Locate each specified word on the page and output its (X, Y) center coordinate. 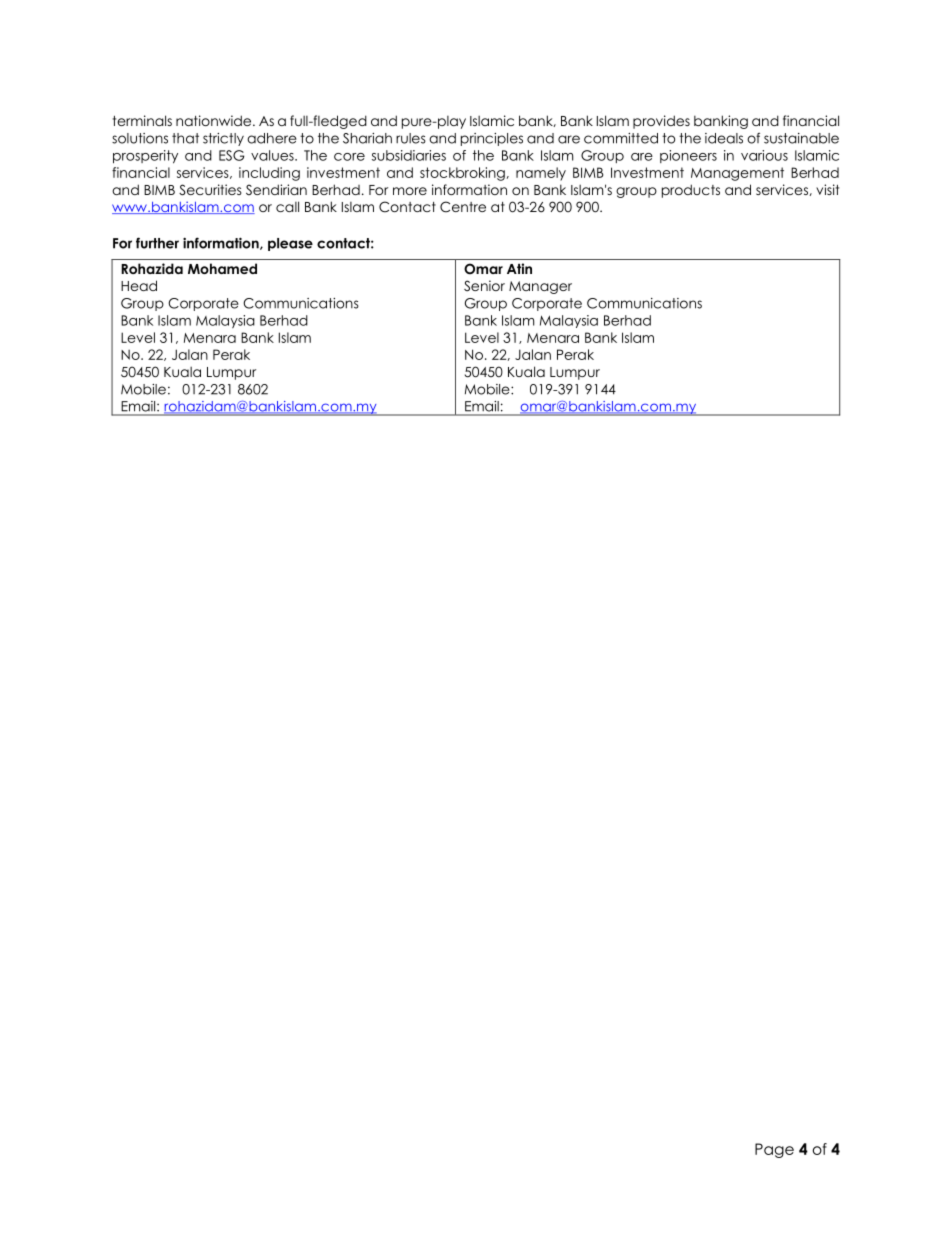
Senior (484, 286)
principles (492, 139)
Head (139, 285)
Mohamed (222, 268)
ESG (231, 155)
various (764, 155)
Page (774, 1150)
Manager (540, 287)
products (691, 191)
